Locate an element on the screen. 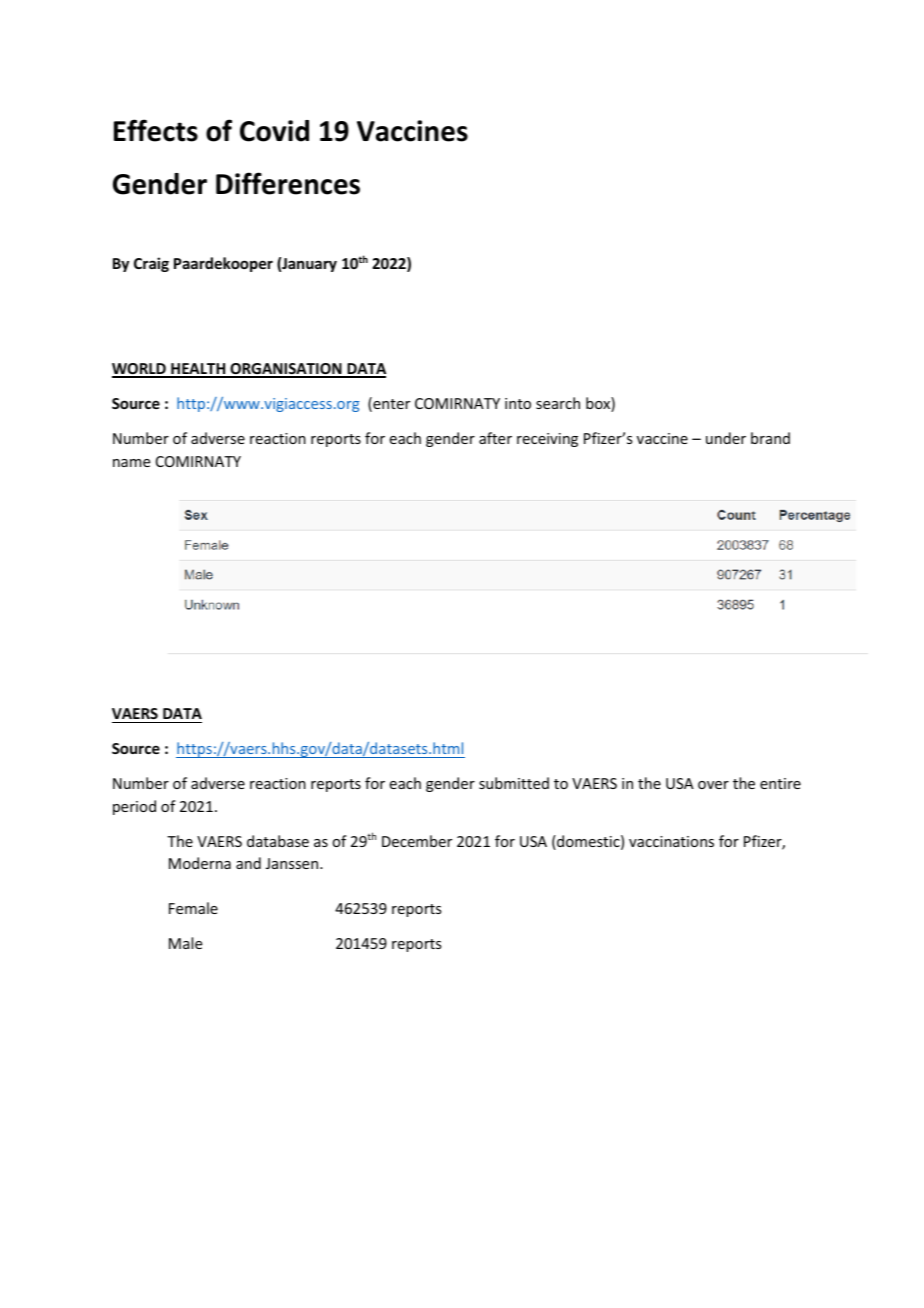 This screenshot has height=1308, width=924. Effects is located at coordinates (156, 130).
